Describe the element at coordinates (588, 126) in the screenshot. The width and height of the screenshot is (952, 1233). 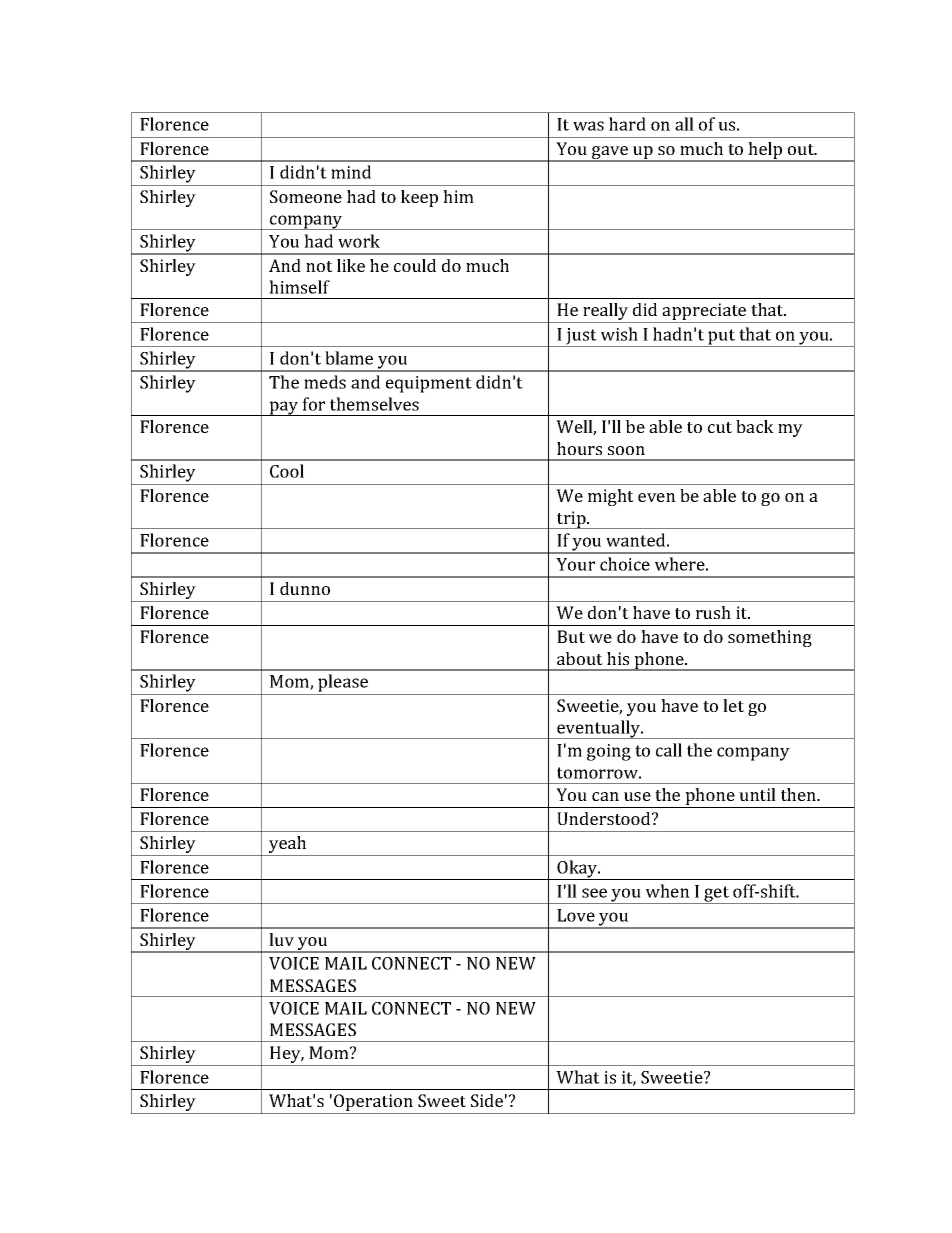
I see `was` at that location.
